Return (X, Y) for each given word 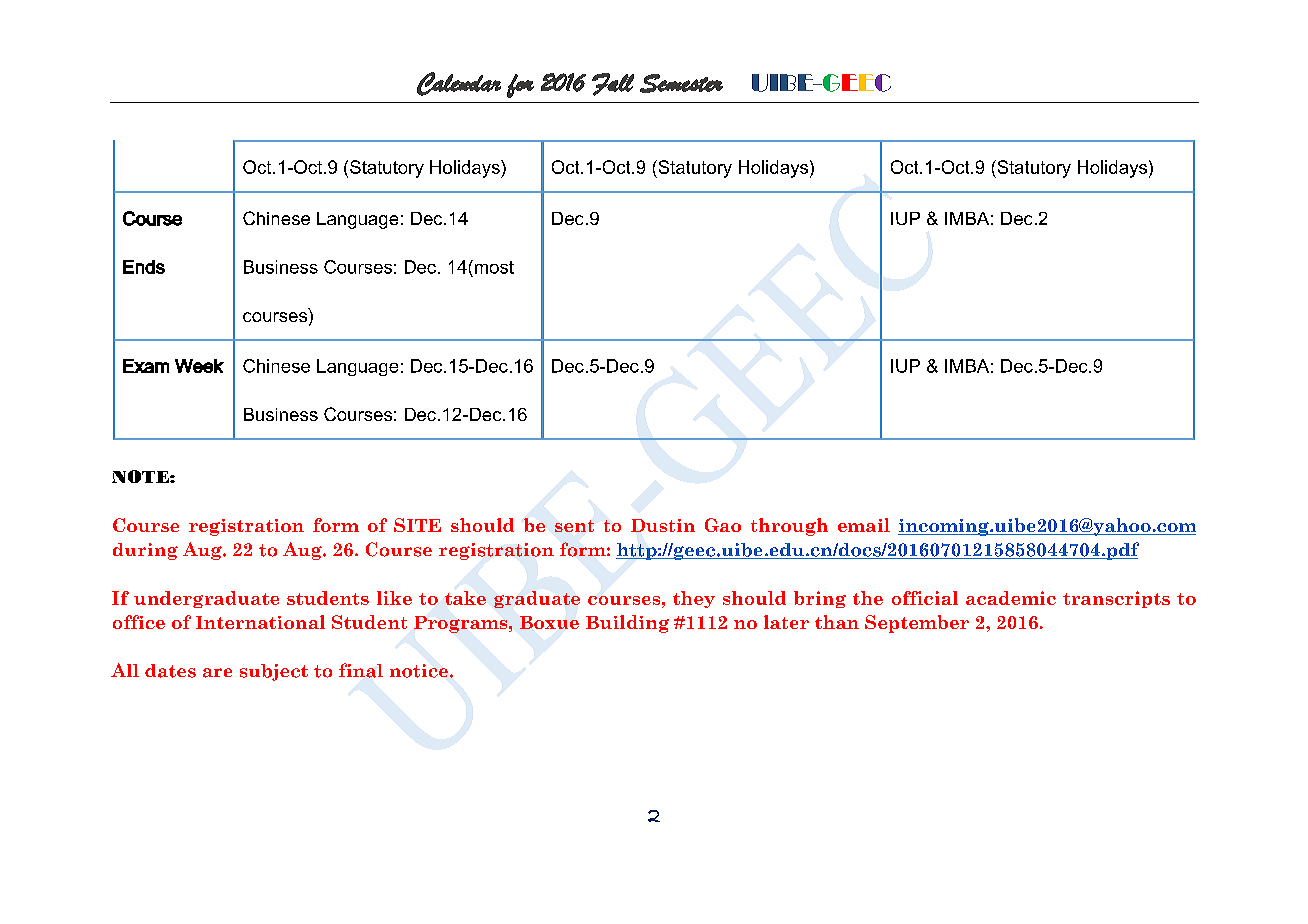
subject (274, 672)
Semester (681, 83)
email (864, 525)
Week (199, 366)
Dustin (663, 525)
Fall (613, 84)
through (789, 527)
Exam (146, 366)
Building (627, 624)
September (917, 624)
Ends (144, 267)
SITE (417, 525)
